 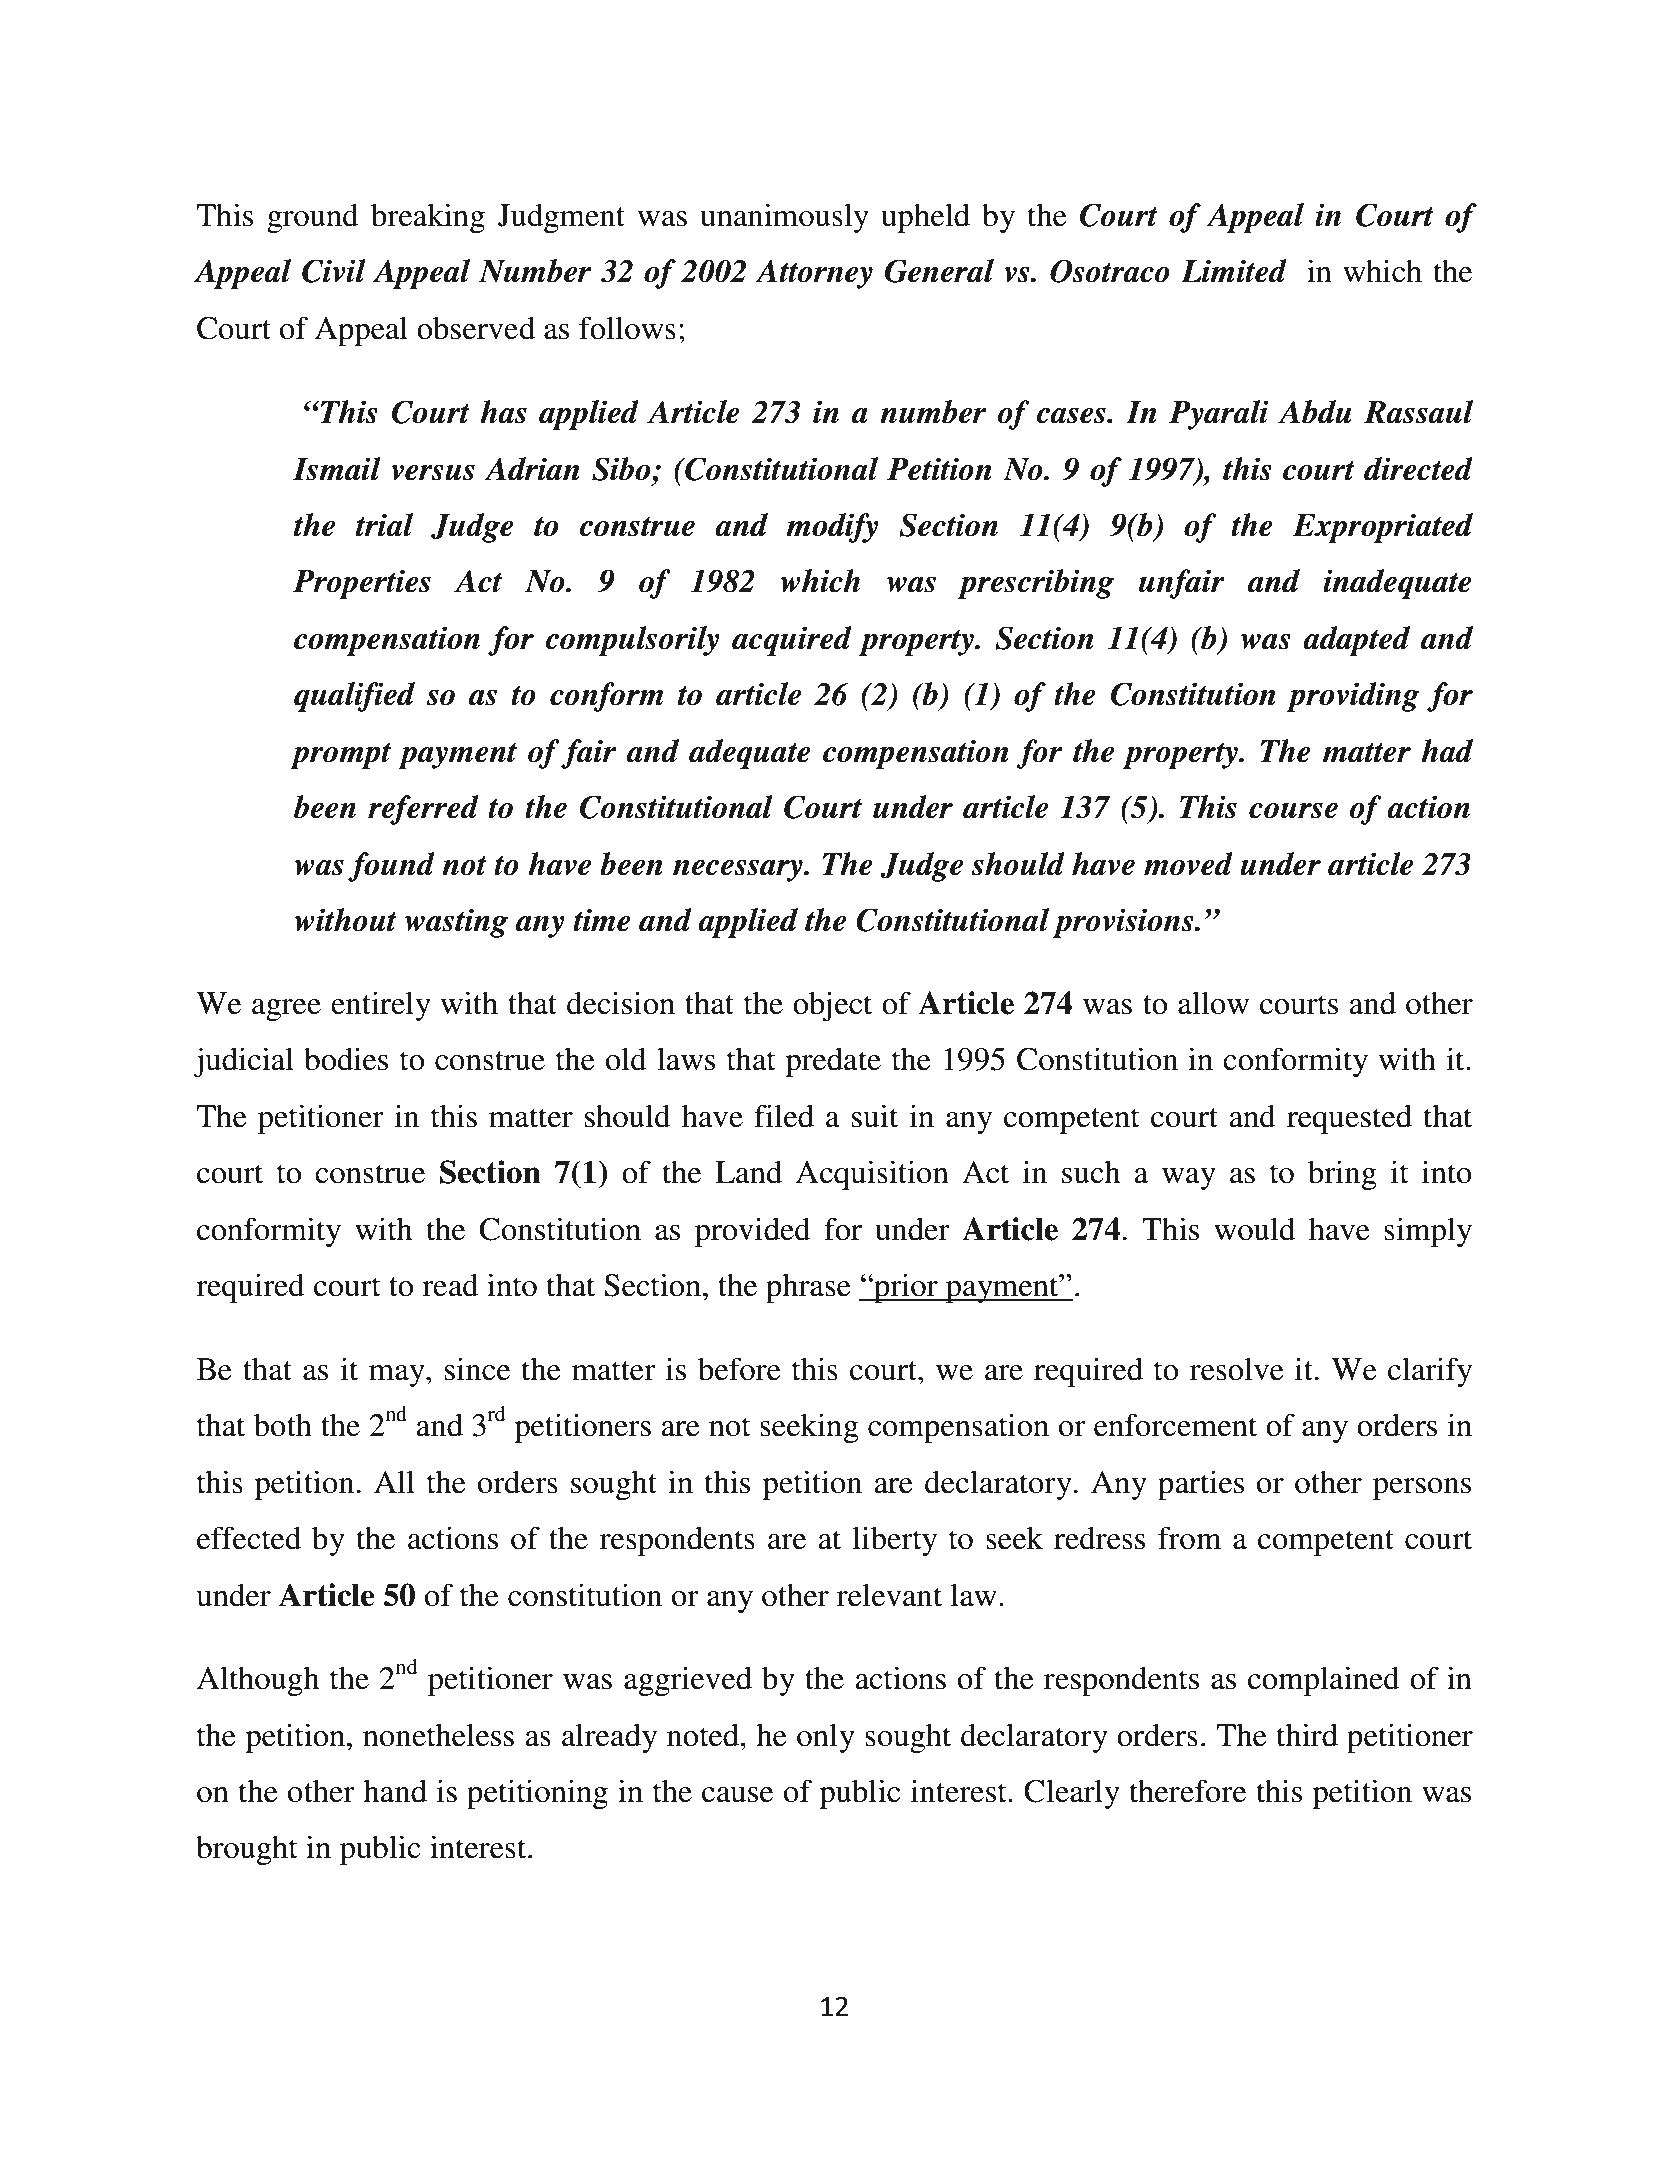 I want to click on predate, so click(x=833, y=1062).
